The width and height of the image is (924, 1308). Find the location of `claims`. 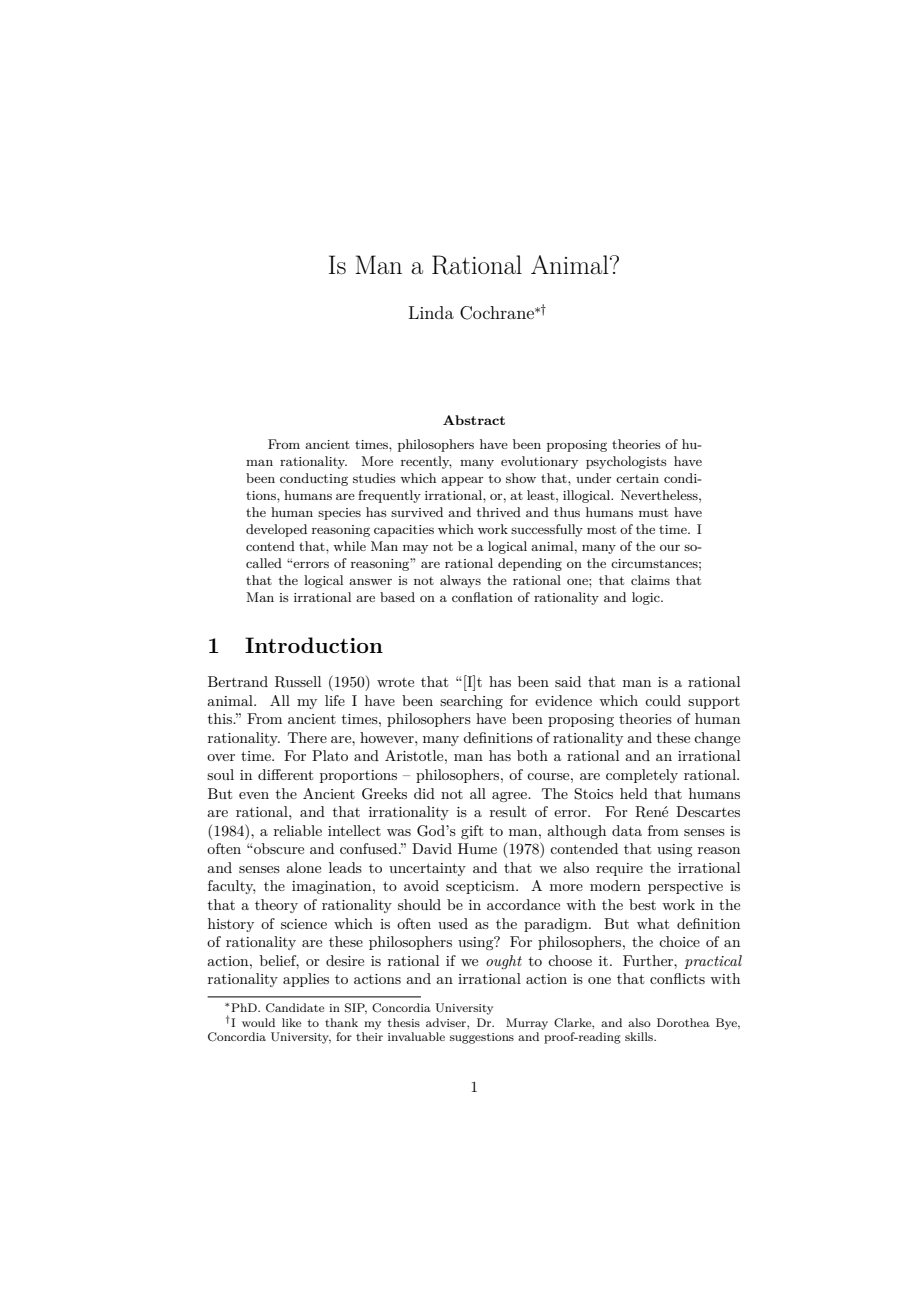

claims is located at coordinates (650, 580).
